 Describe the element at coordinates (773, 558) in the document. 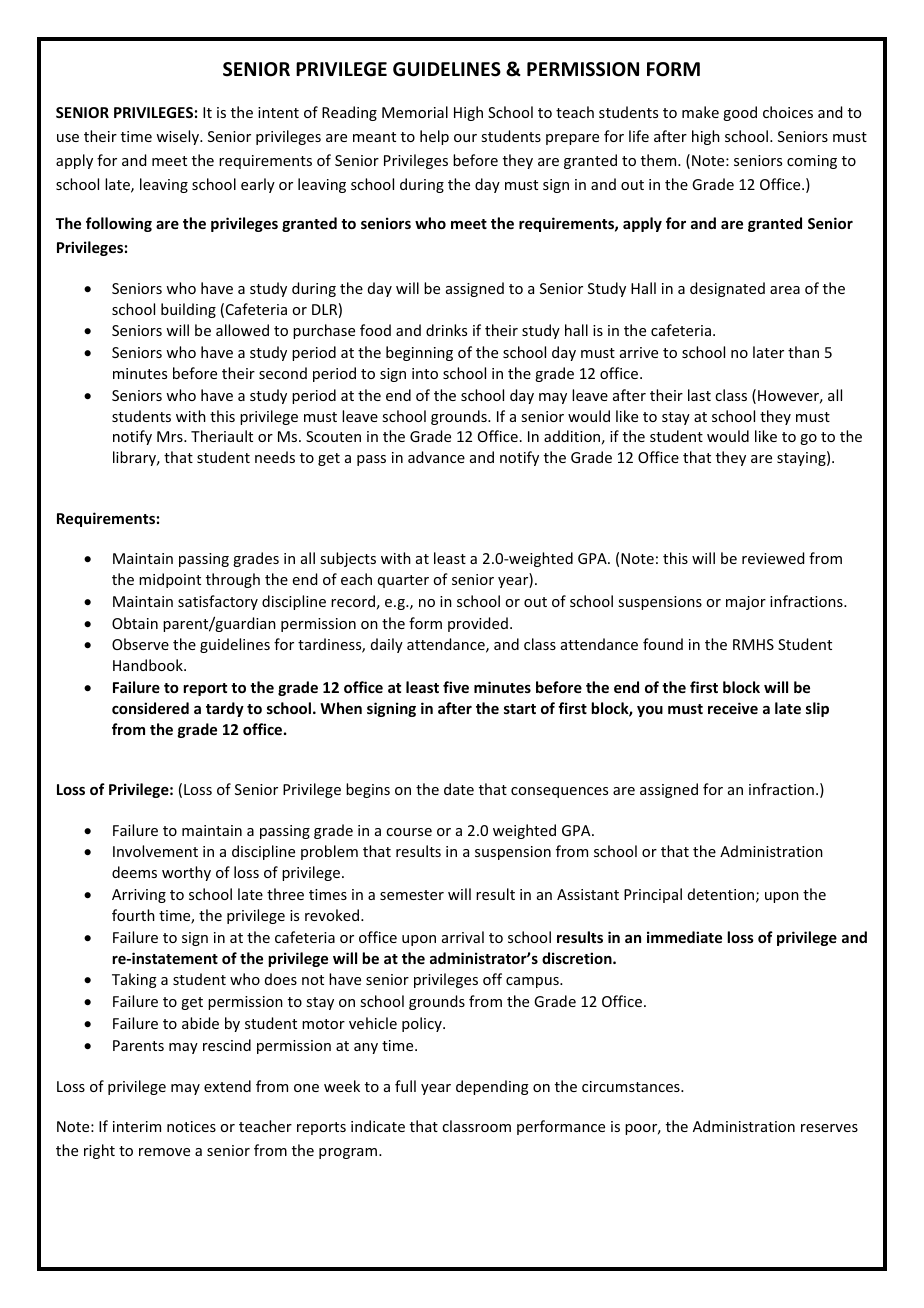

I see `reviewed` at that location.
